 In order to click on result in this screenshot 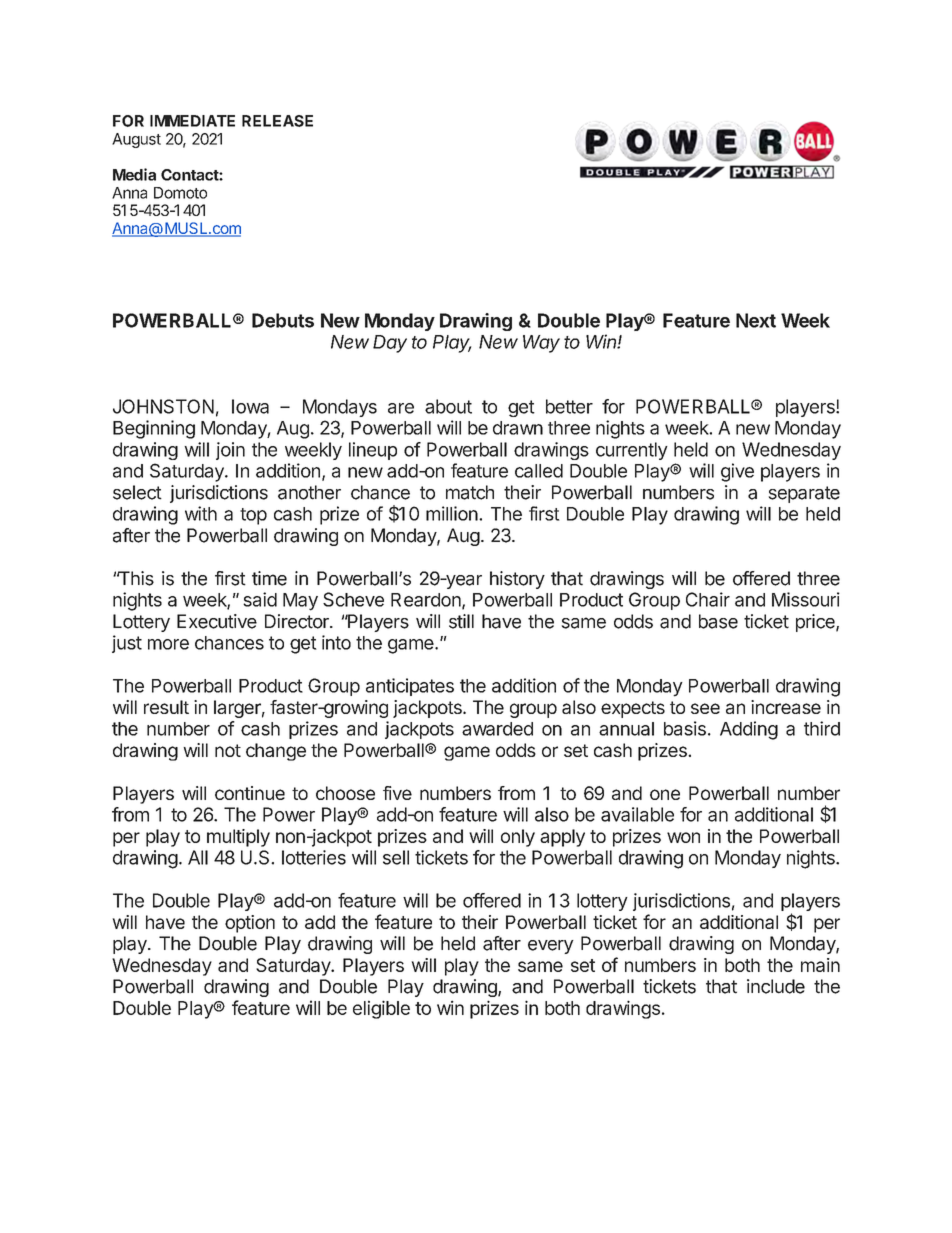, I will do `click(166, 707)`.
